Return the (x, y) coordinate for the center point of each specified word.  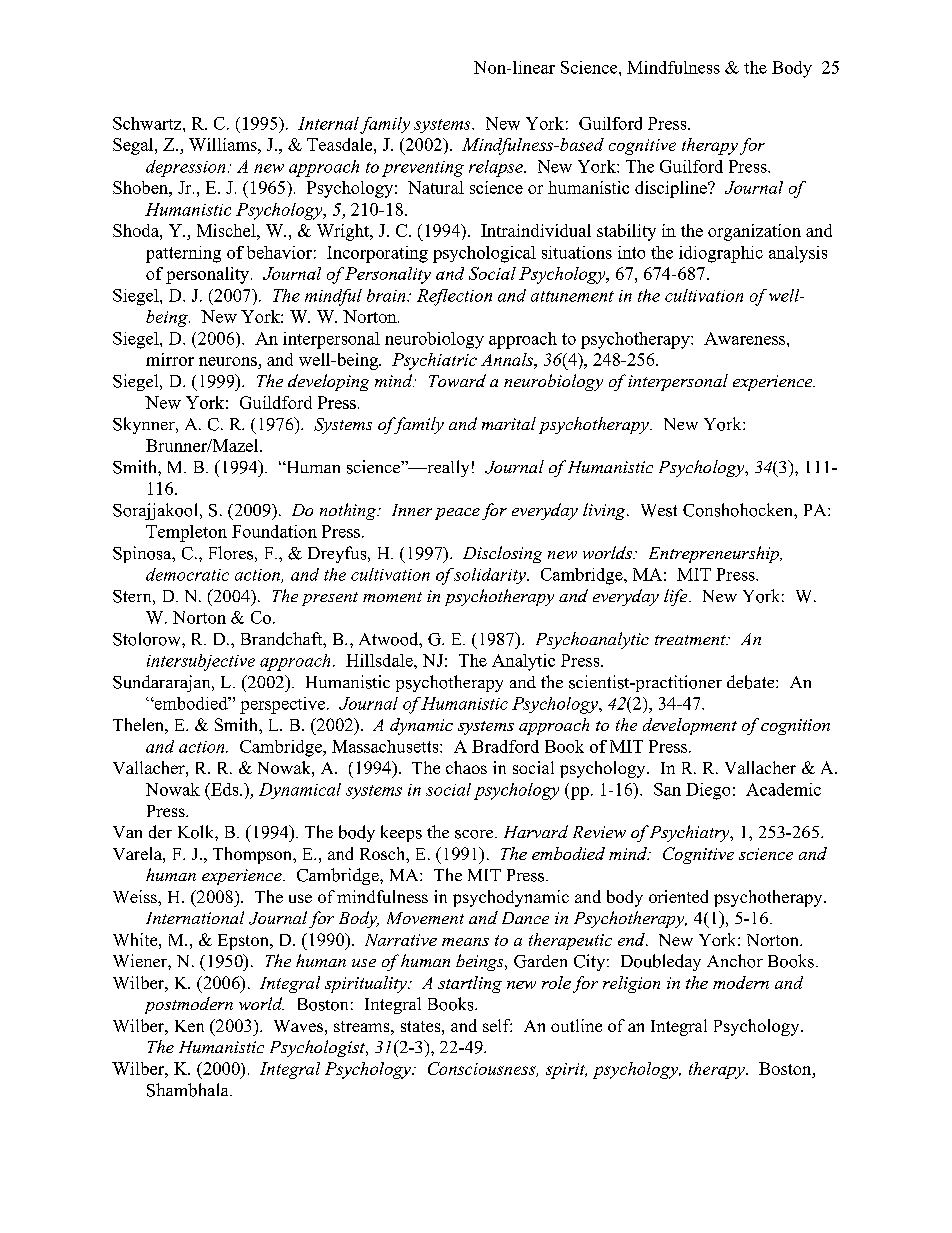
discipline (672, 189)
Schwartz (148, 123)
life (677, 597)
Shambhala (189, 1090)
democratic (187, 574)
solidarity (491, 576)
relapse (497, 168)
